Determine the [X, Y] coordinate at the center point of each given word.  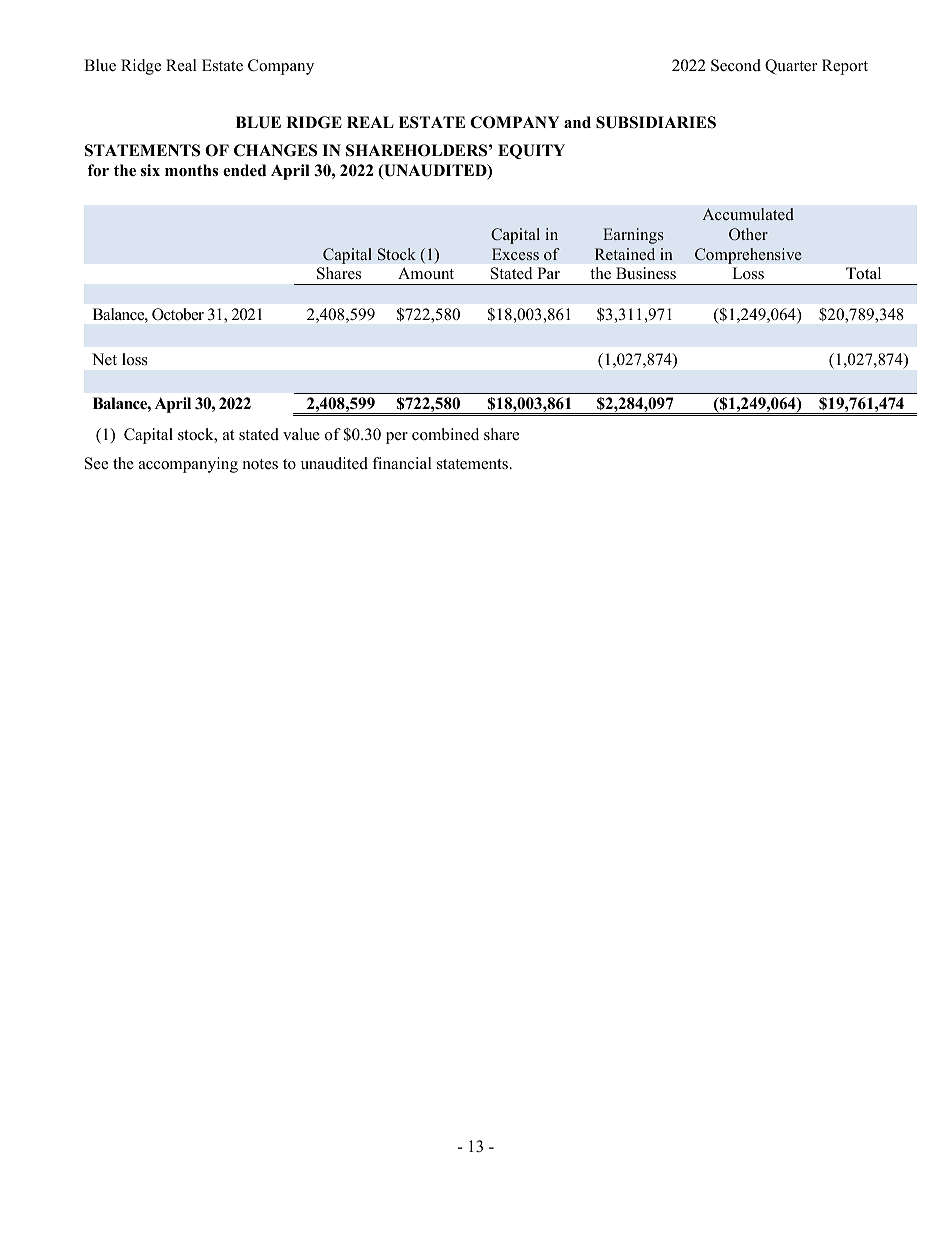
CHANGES [275, 150]
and [577, 122]
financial [402, 463]
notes [260, 464]
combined [445, 434]
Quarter [791, 67]
